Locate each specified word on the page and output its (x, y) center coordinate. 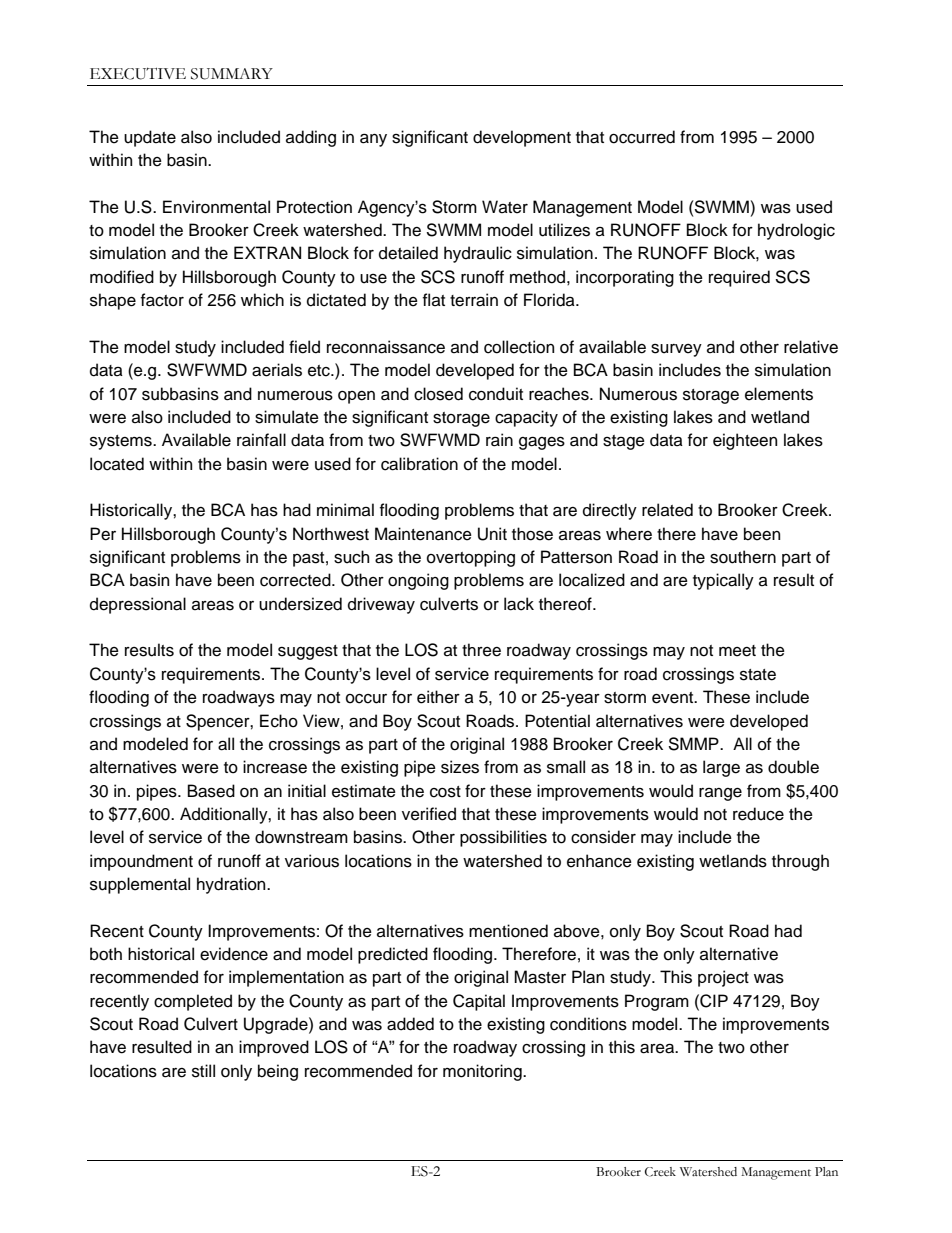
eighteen (745, 441)
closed (438, 394)
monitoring (483, 1072)
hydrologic (796, 231)
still (203, 1071)
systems (122, 442)
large (721, 768)
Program (657, 1002)
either (438, 697)
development (522, 138)
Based (211, 791)
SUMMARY (232, 74)
